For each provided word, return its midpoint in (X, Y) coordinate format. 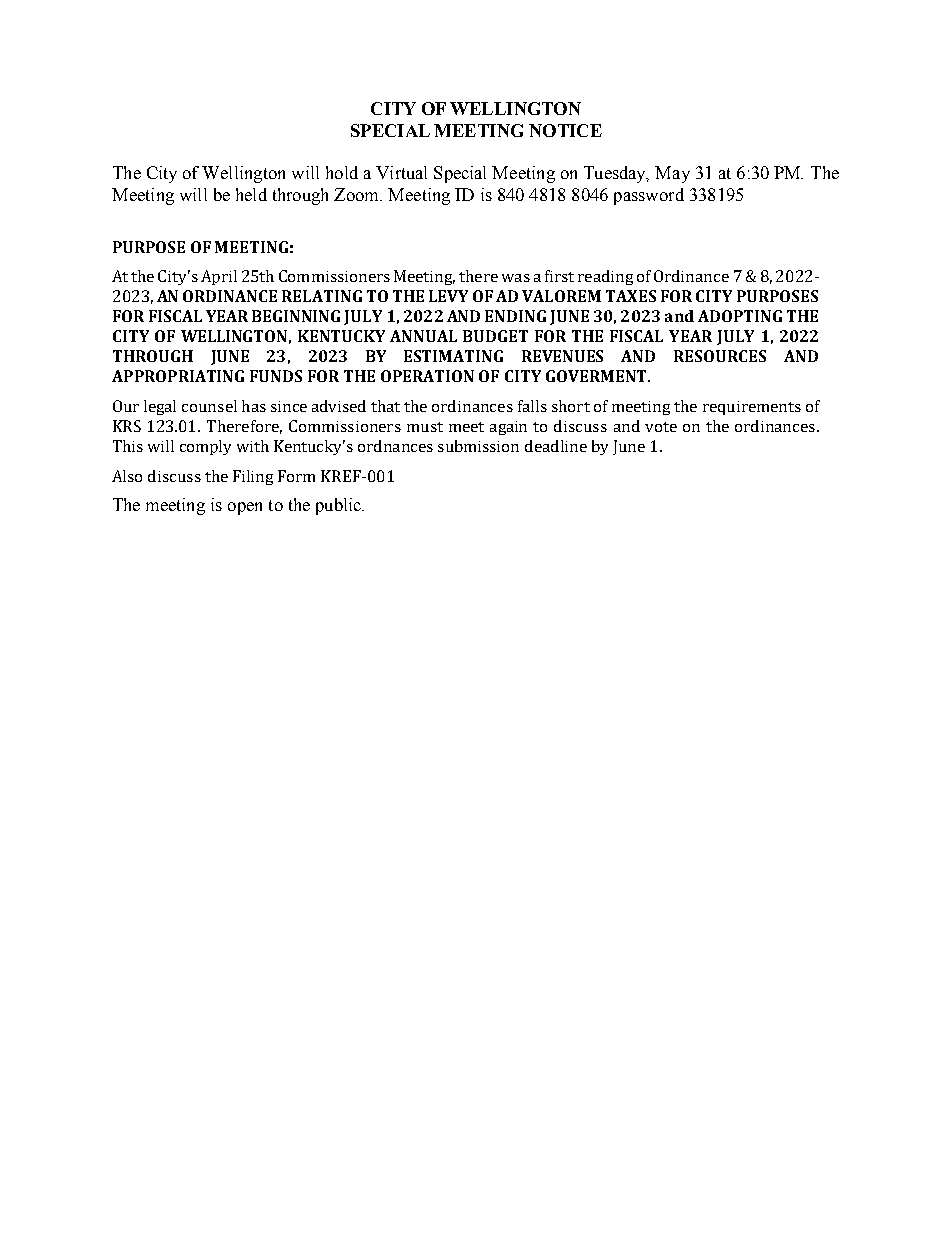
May (672, 174)
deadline (556, 446)
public (340, 506)
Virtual (401, 172)
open (245, 508)
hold (342, 172)
